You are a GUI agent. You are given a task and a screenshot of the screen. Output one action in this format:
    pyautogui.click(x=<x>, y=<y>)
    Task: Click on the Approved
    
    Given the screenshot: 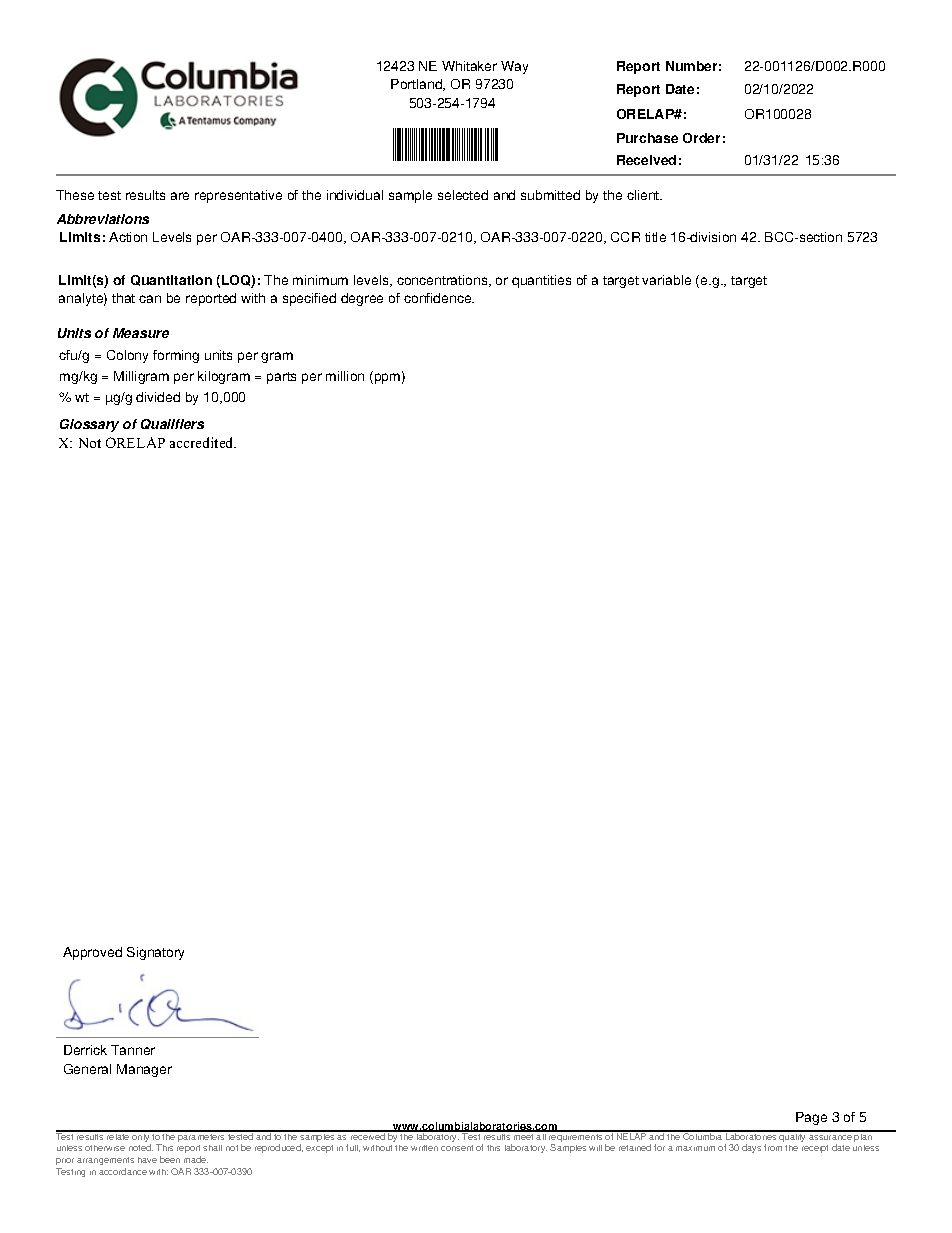 What is the action you would take?
    pyautogui.click(x=92, y=953)
